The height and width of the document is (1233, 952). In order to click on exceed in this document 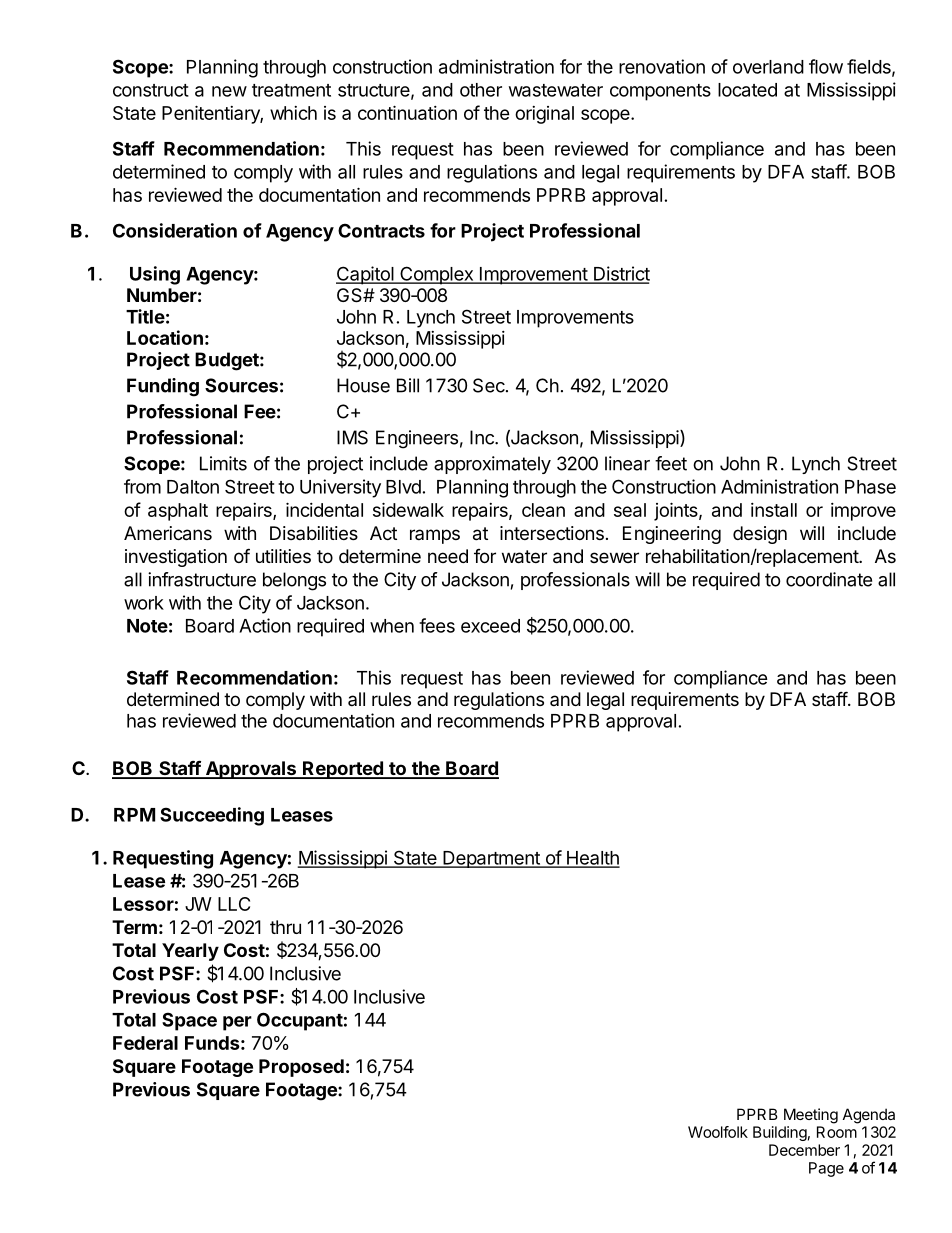, I will do `click(490, 626)`.
